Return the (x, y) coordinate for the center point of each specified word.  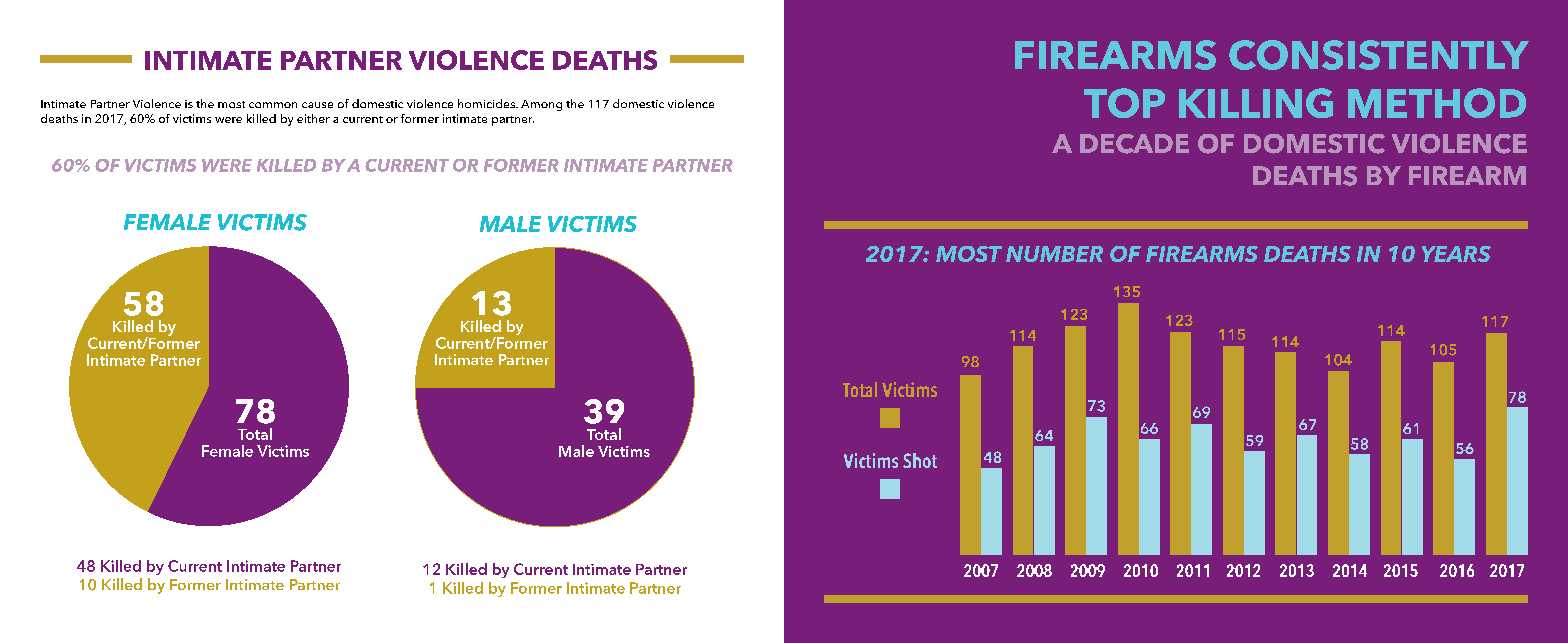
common (273, 105)
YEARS (1456, 254)
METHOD (1437, 103)
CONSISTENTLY (1379, 55)
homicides (487, 103)
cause (317, 105)
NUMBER (1054, 254)
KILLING (1256, 103)
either (313, 118)
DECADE (1134, 144)
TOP (1124, 103)
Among (541, 105)
